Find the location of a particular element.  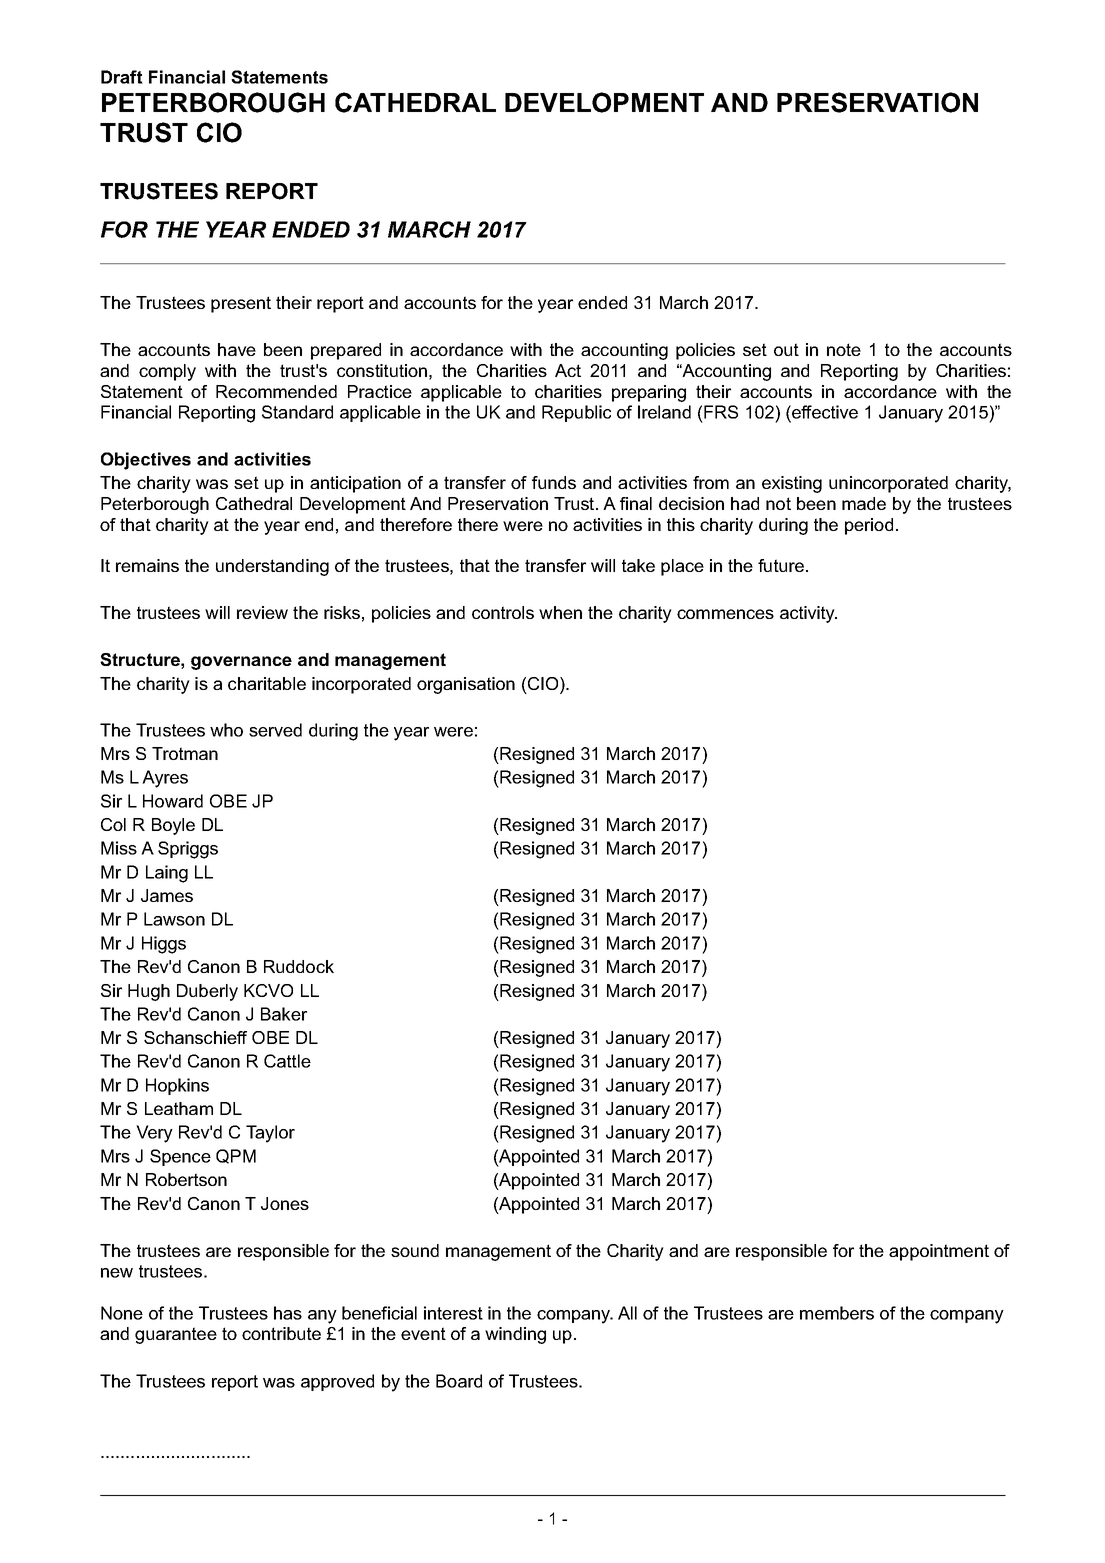

appointment is located at coordinates (939, 1252).
